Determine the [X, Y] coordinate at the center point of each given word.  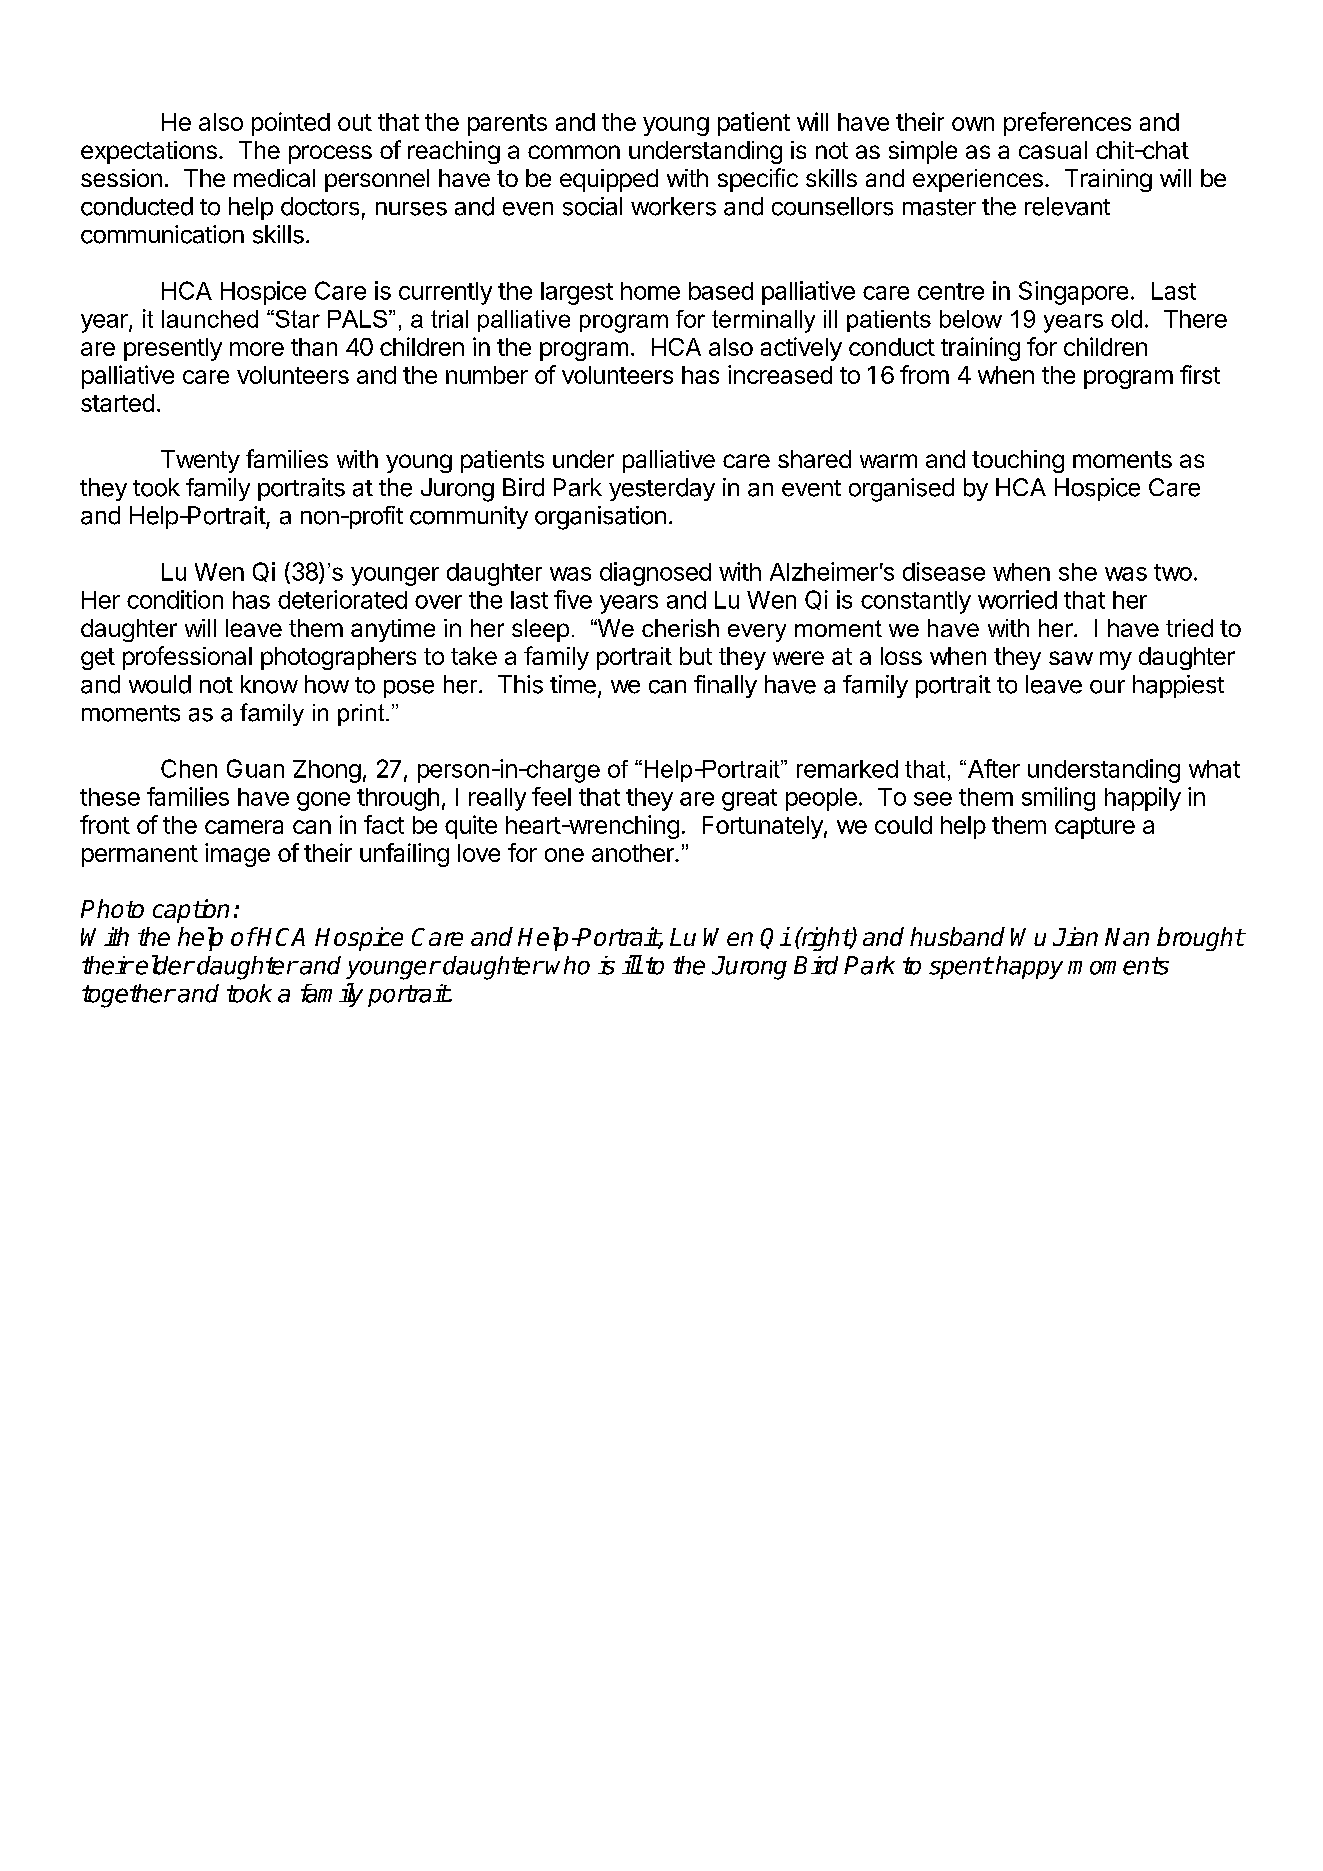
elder [165, 965]
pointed [291, 124]
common [574, 152]
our [1107, 687]
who [568, 965]
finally [725, 686]
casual [1053, 150]
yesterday [662, 489]
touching [1018, 461]
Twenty [200, 461]
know [269, 684]
